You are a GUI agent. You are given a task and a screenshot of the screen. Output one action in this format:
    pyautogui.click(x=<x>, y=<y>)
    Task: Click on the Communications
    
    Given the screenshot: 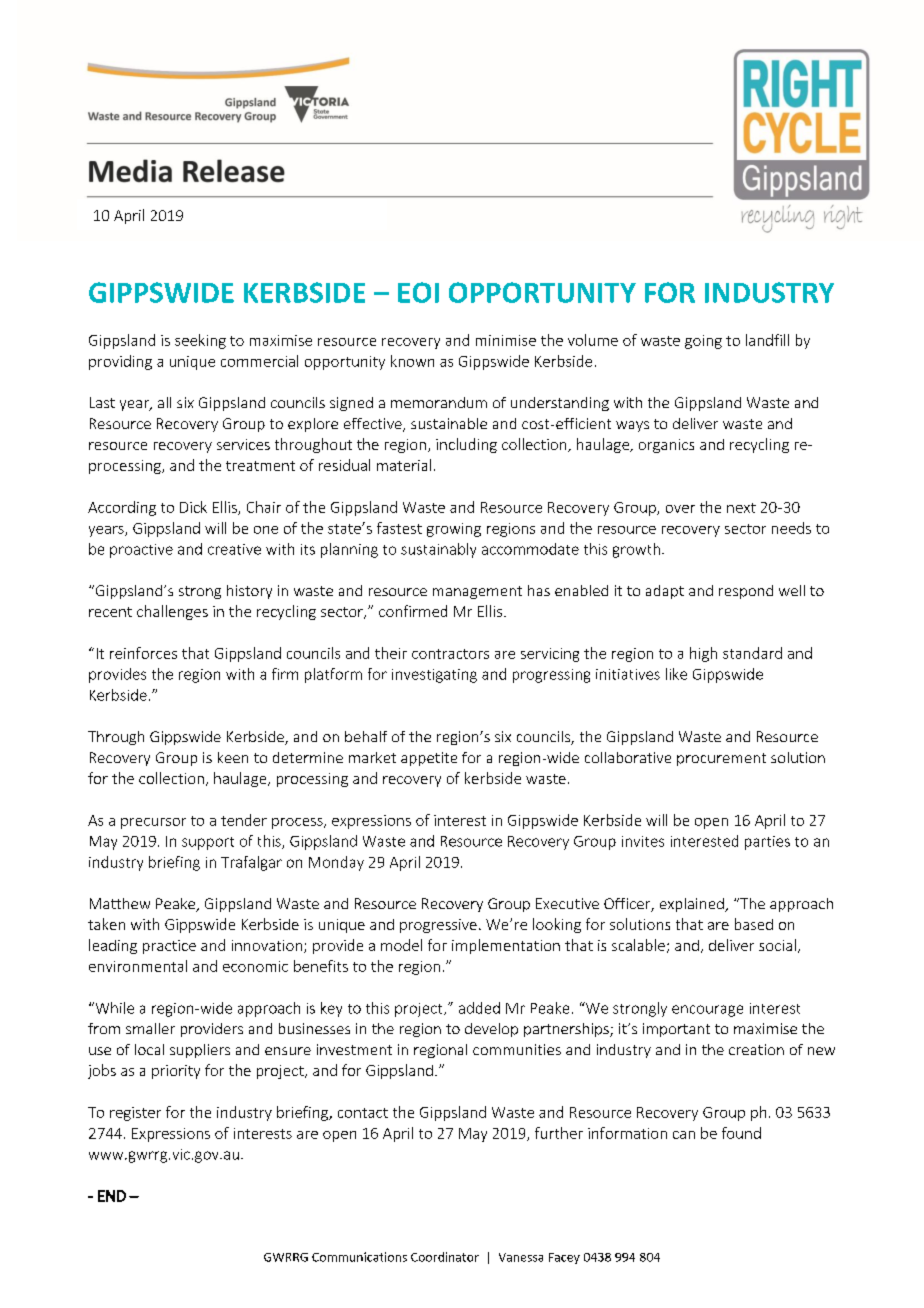 What is the action you would take?
    pyautogui.click(x=359, y=1257)
